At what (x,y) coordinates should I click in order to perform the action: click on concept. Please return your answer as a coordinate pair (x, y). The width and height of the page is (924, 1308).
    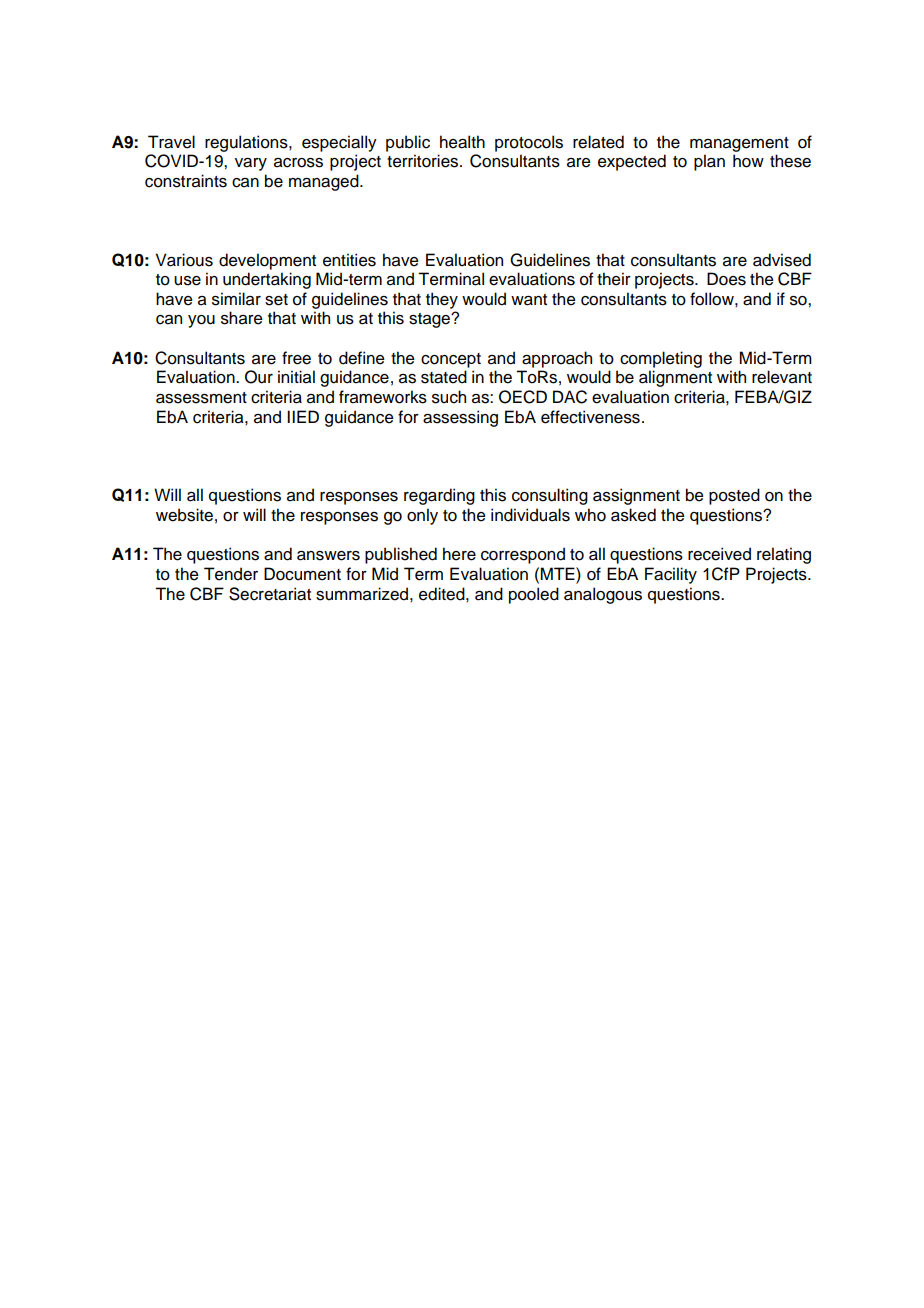
    Looking at the image, I should click on (451, 360).
